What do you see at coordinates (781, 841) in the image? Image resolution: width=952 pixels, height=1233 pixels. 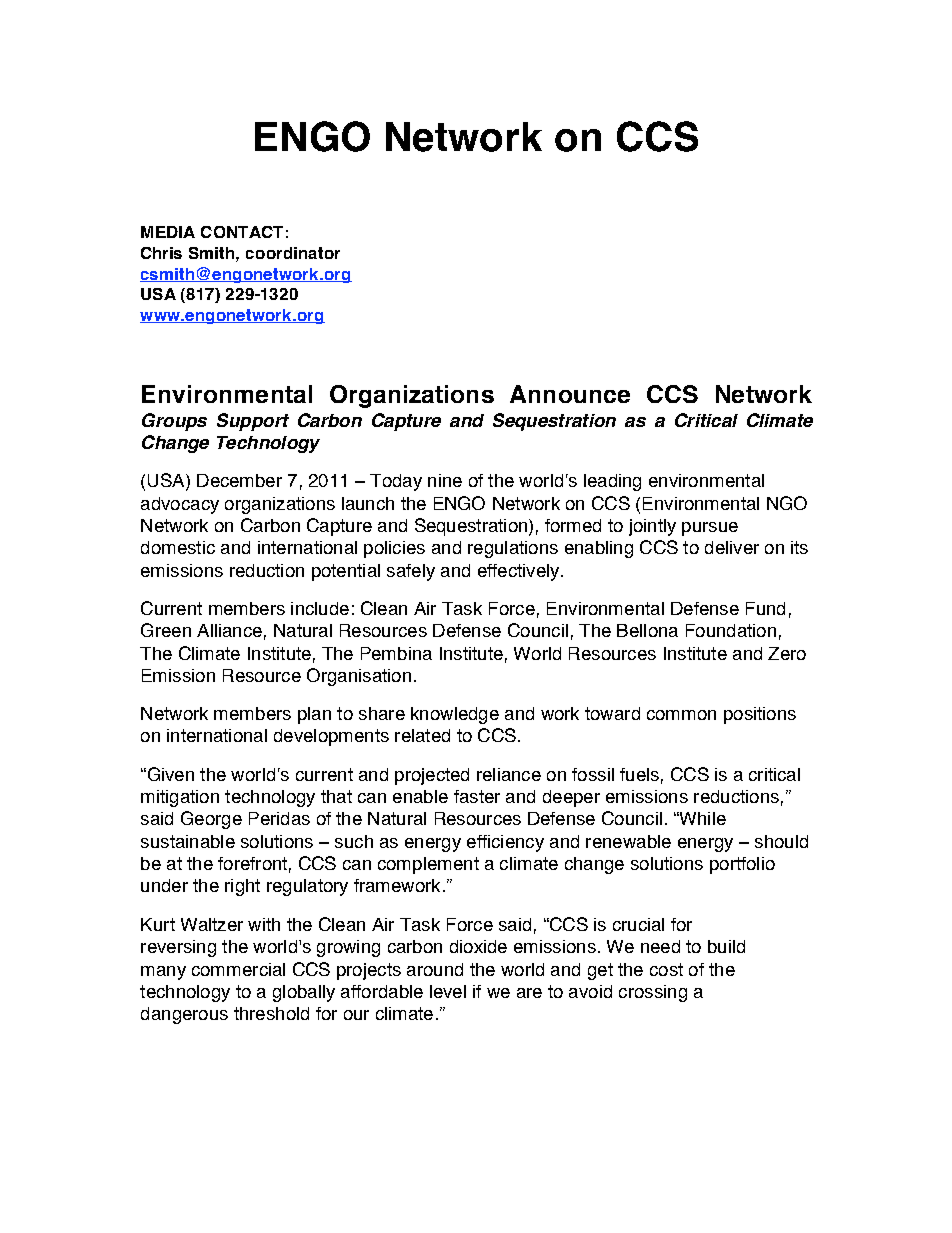 I see `should` at bounding box center [781, 841].
